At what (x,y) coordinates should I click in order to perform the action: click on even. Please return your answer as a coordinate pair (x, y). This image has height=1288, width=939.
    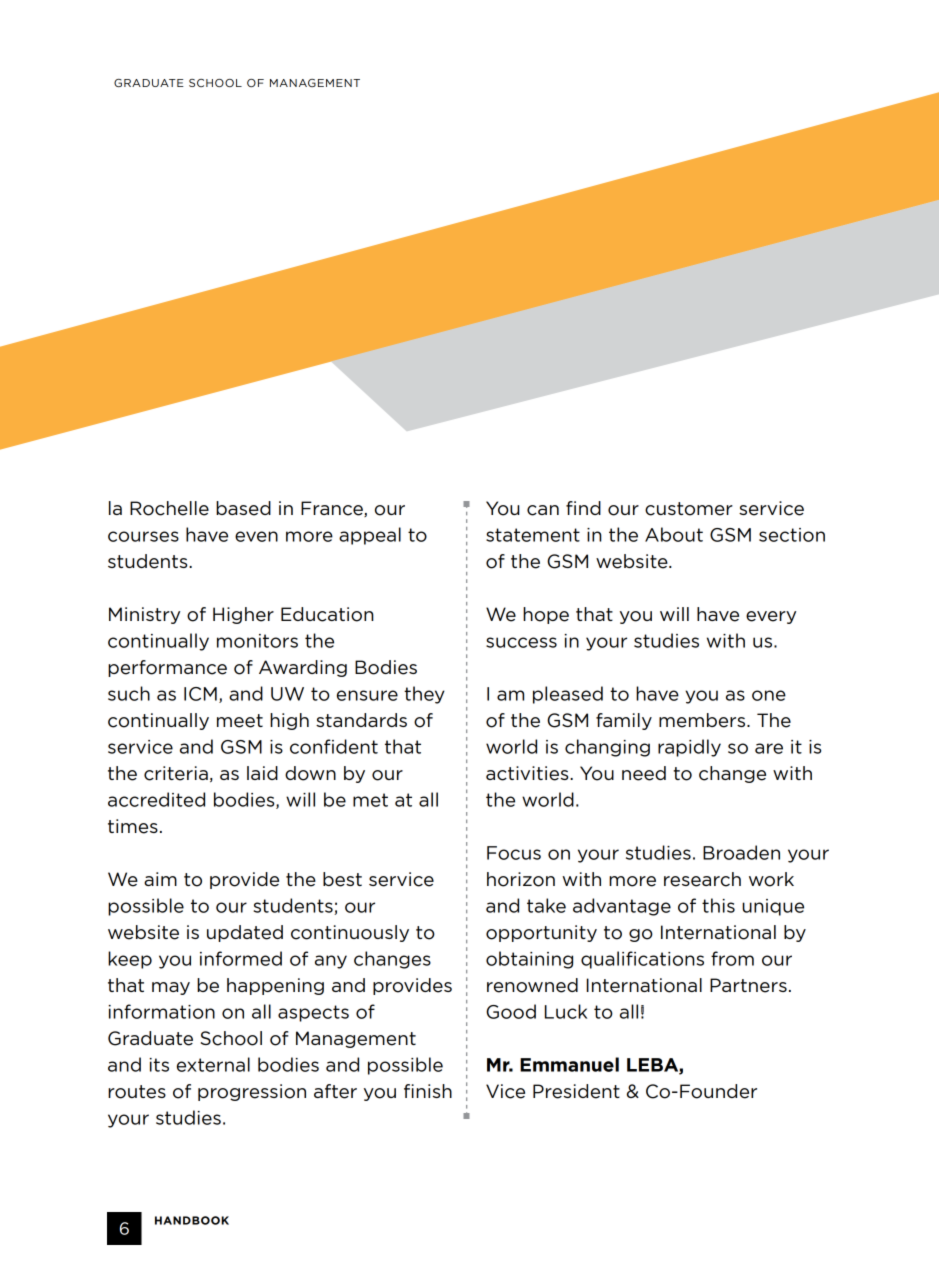
    Looking at the image, I should click on (256, 536).
